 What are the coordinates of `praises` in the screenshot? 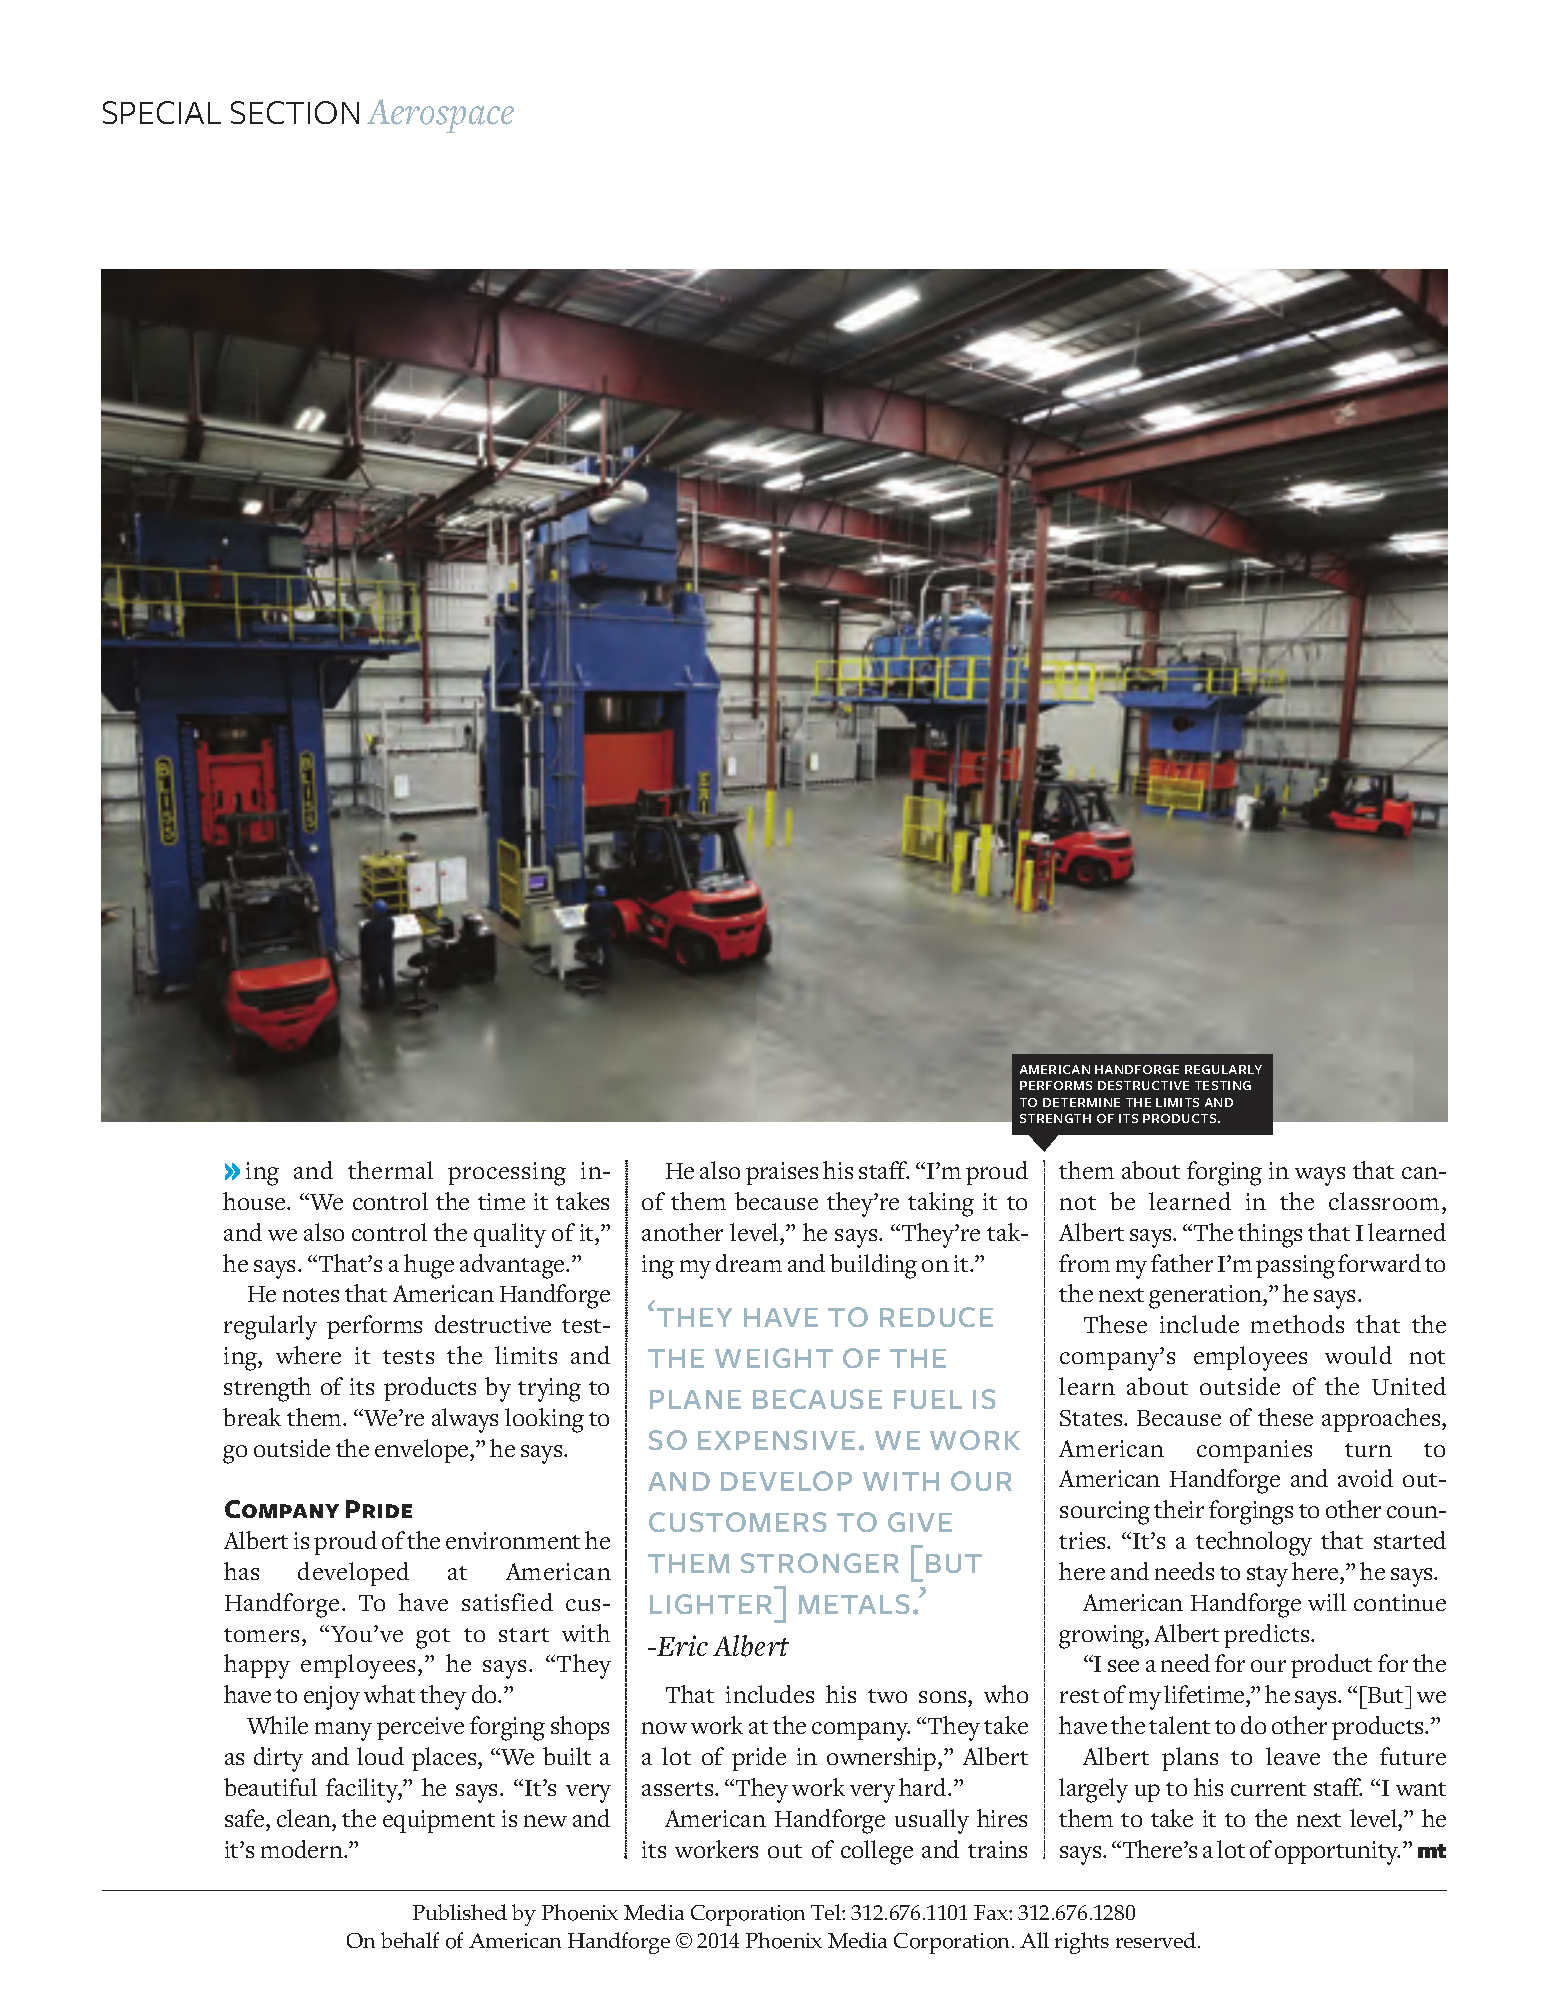 It's located at (782, 1173).
